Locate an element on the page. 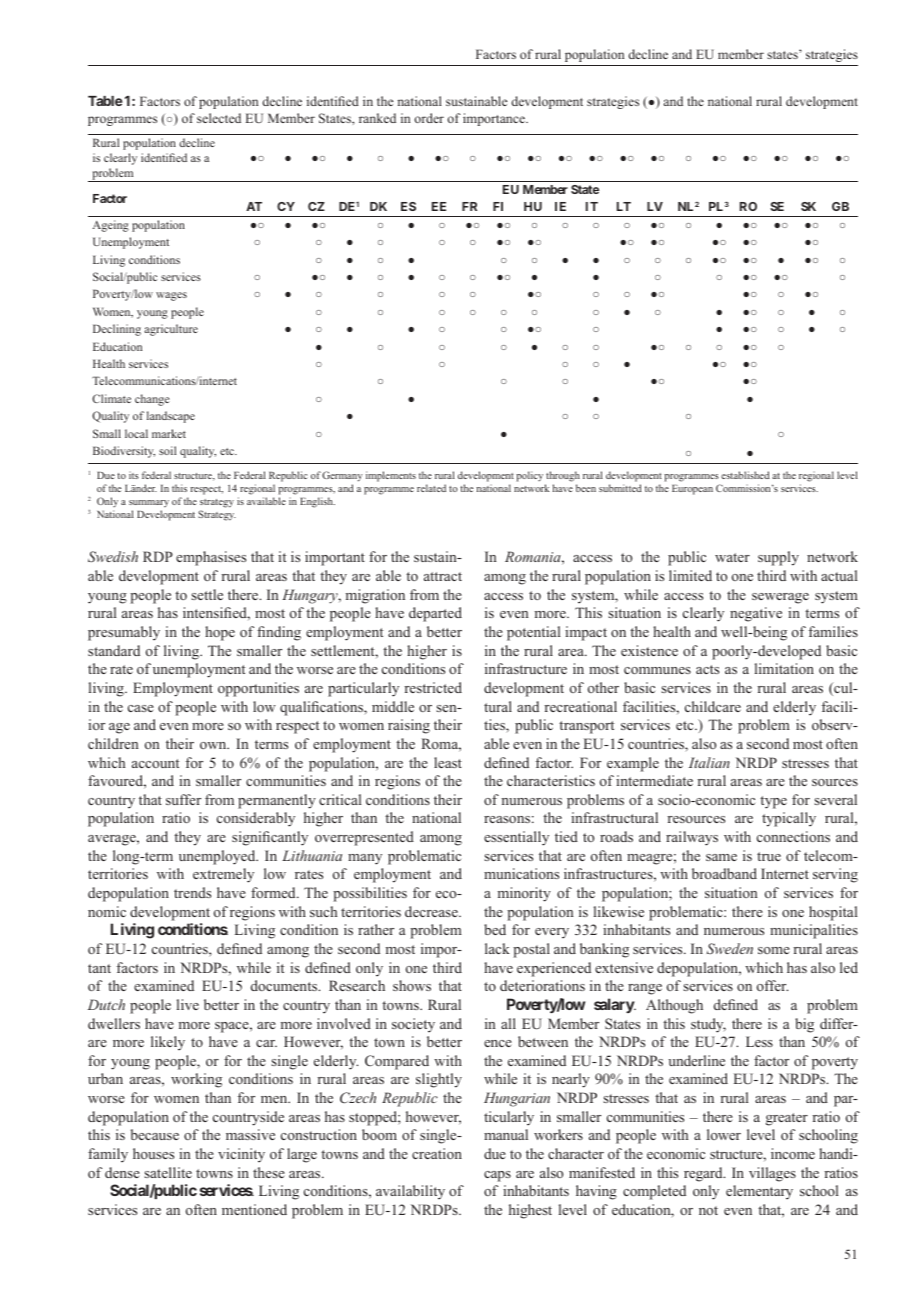 The image size is (924, 1308). reasons is located at coordinates (507, 819).
